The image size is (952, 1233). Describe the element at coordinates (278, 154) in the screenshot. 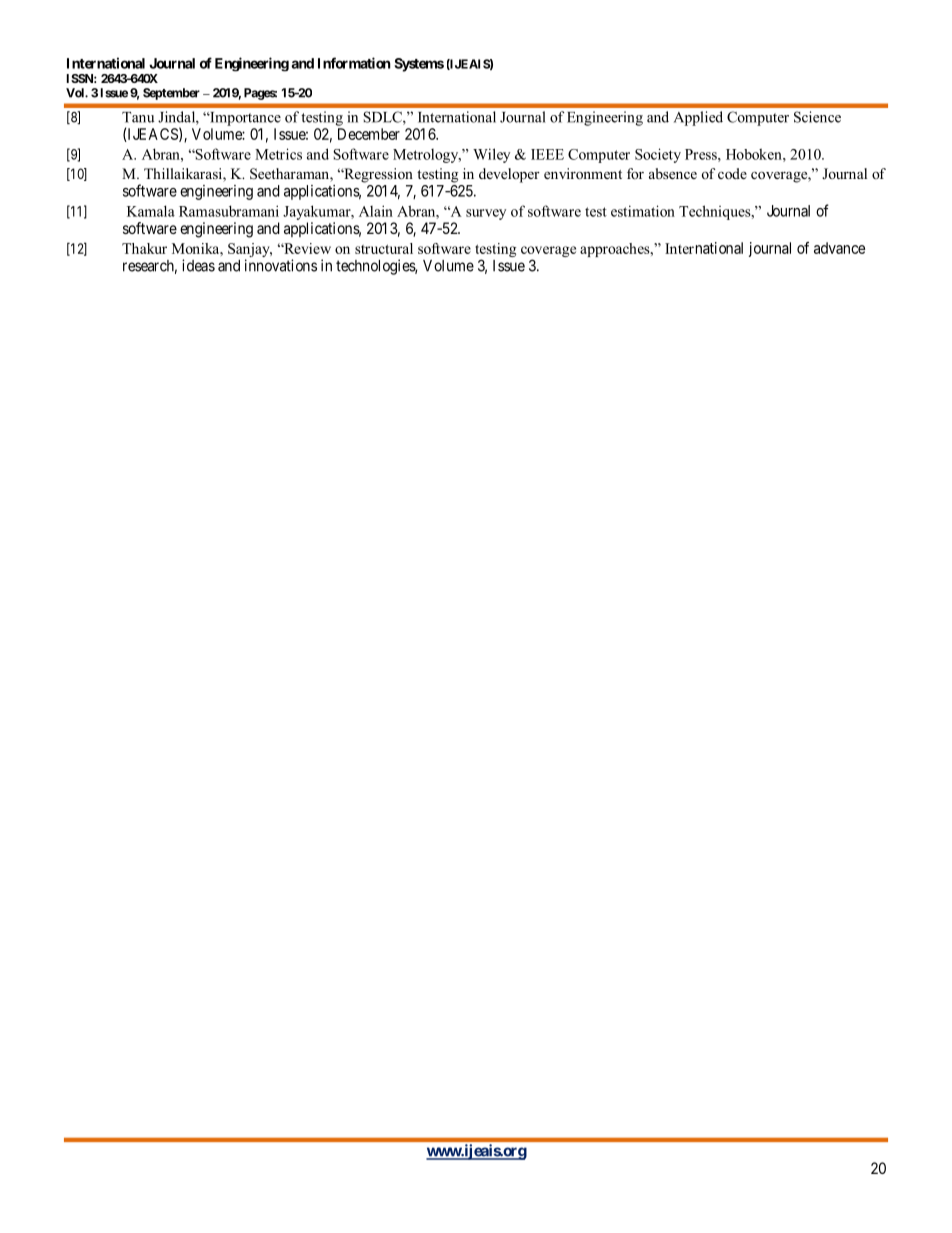

I see `Metrics` at that location.
